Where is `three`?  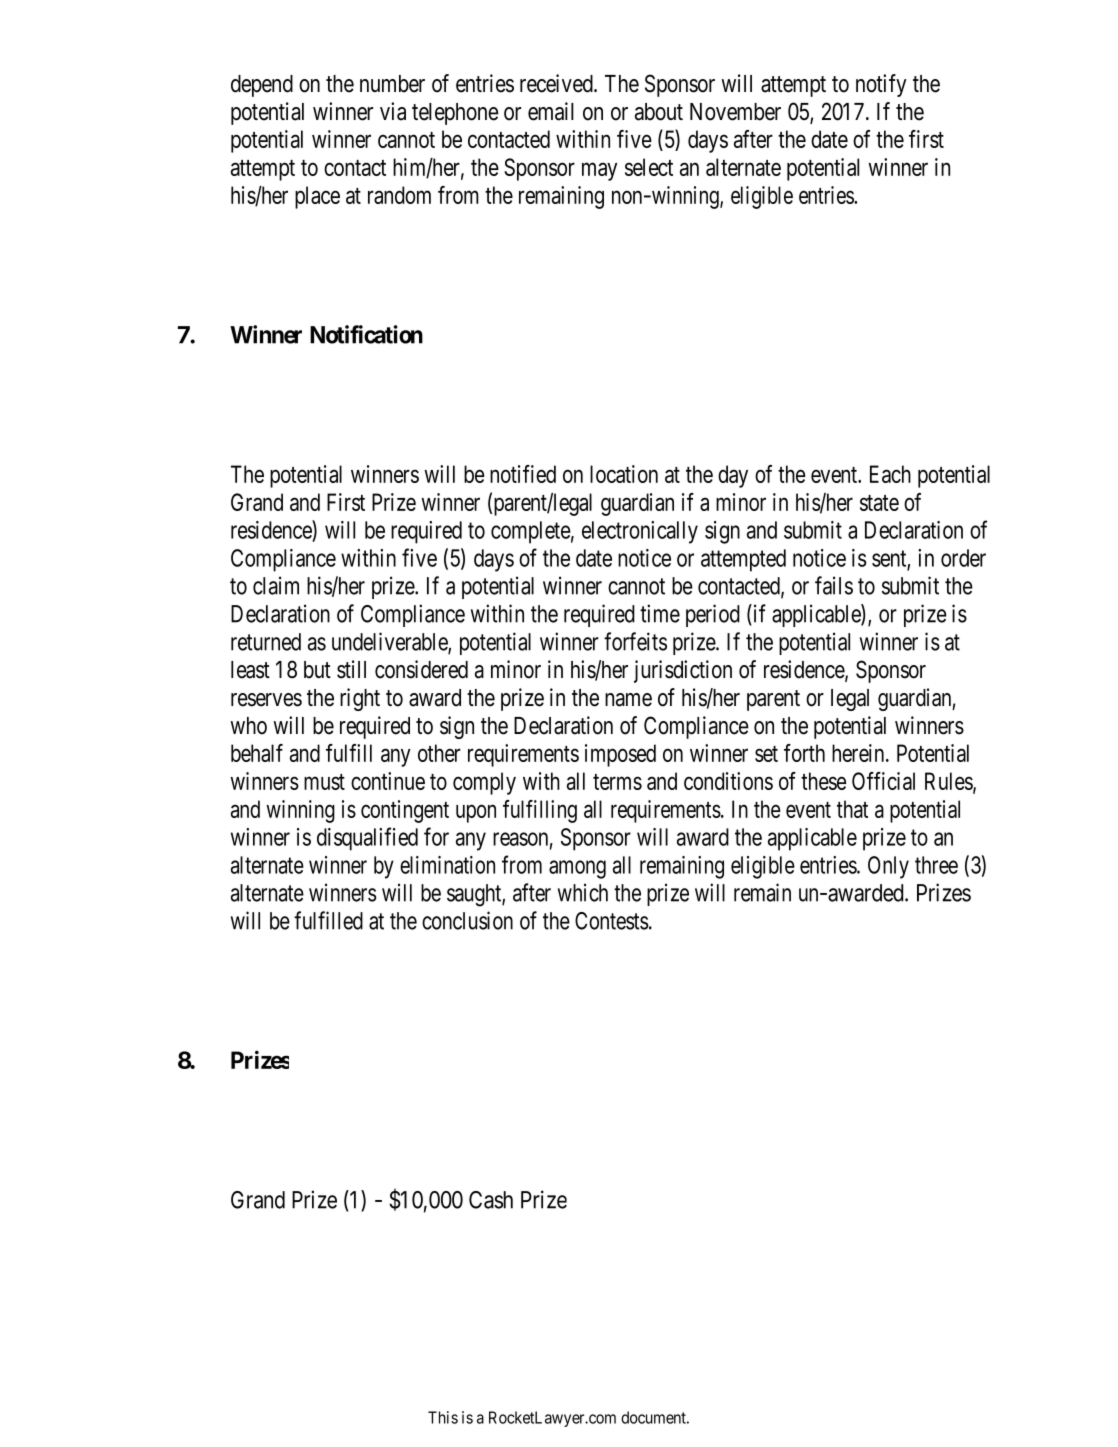
three is located at coordinates (936, 865).
